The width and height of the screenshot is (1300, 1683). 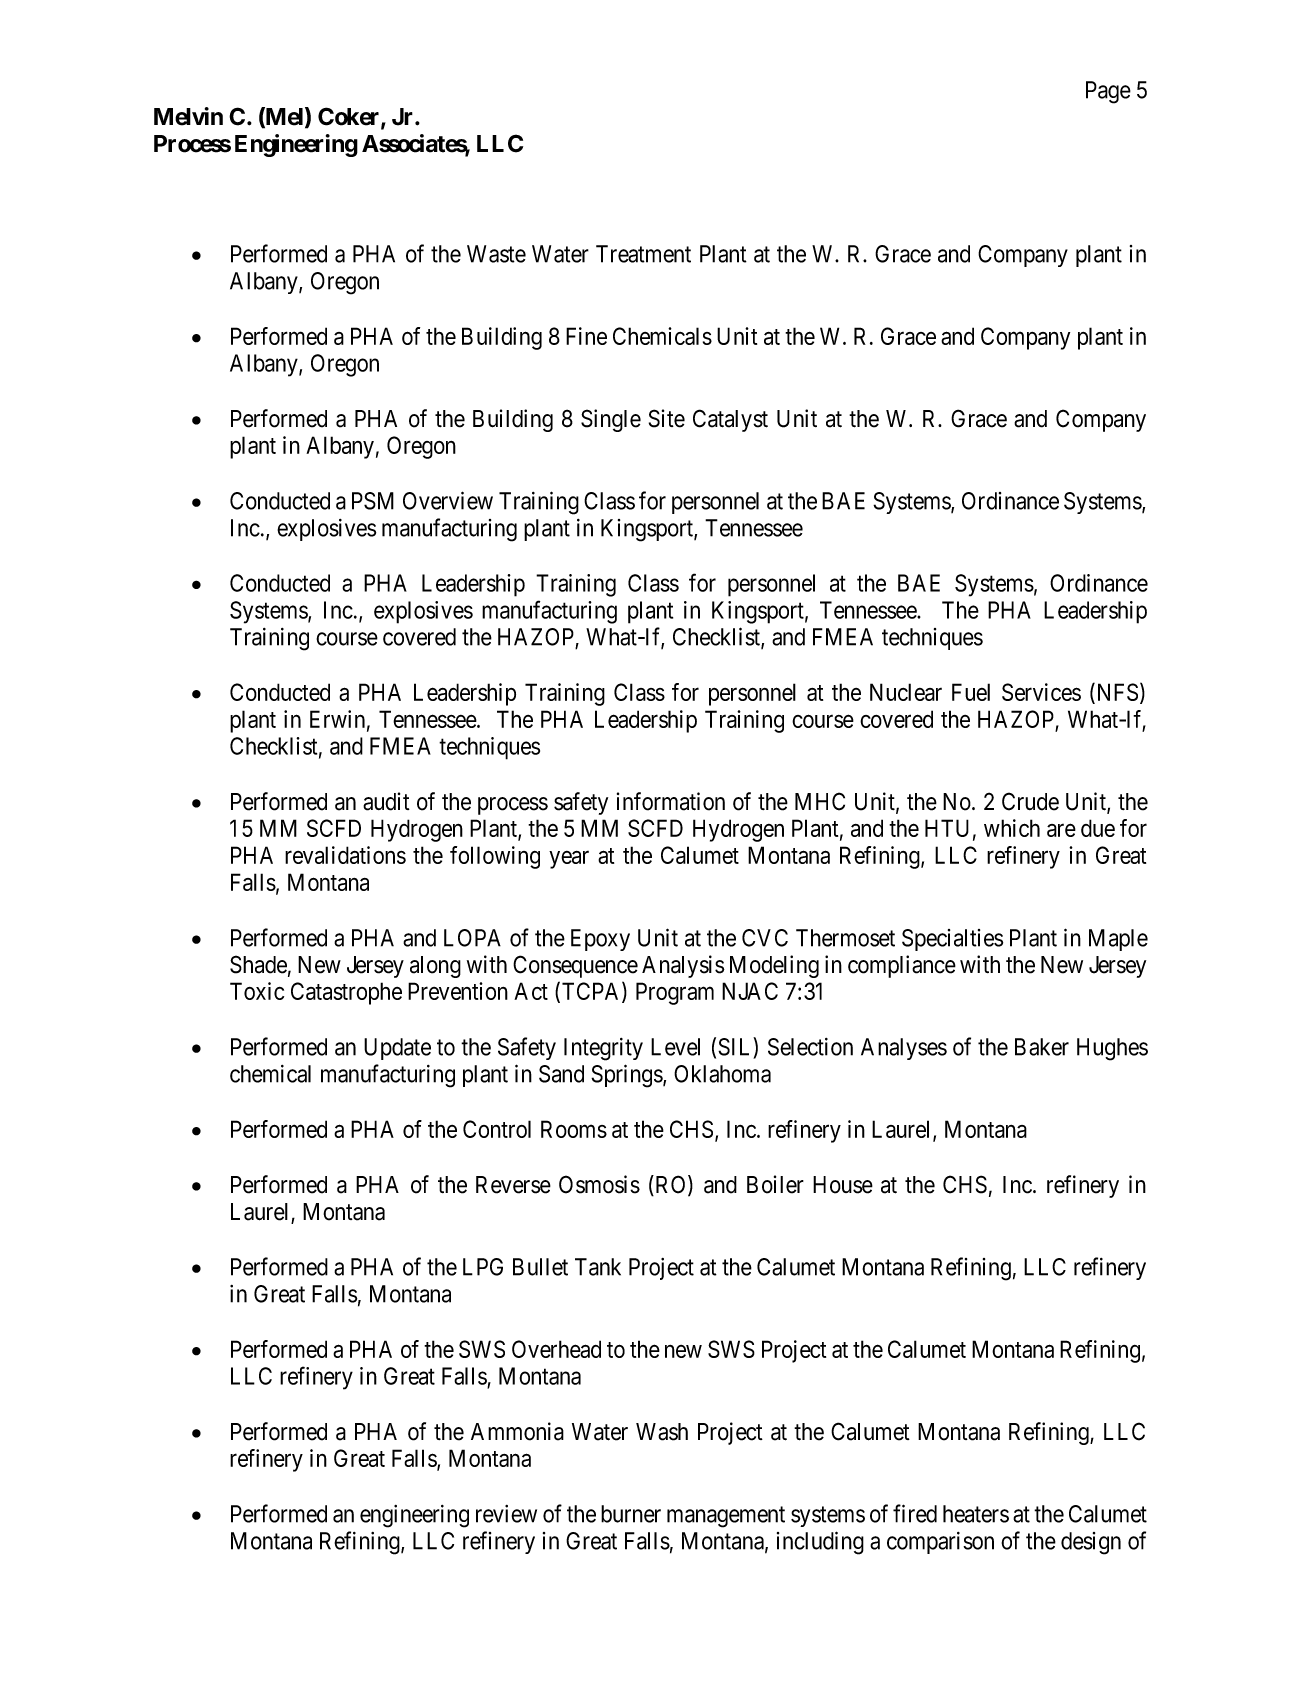 What do you see at coordinates (506, 1514) in the screenshot?
I see `review` at bounding box center [506, 1514].
